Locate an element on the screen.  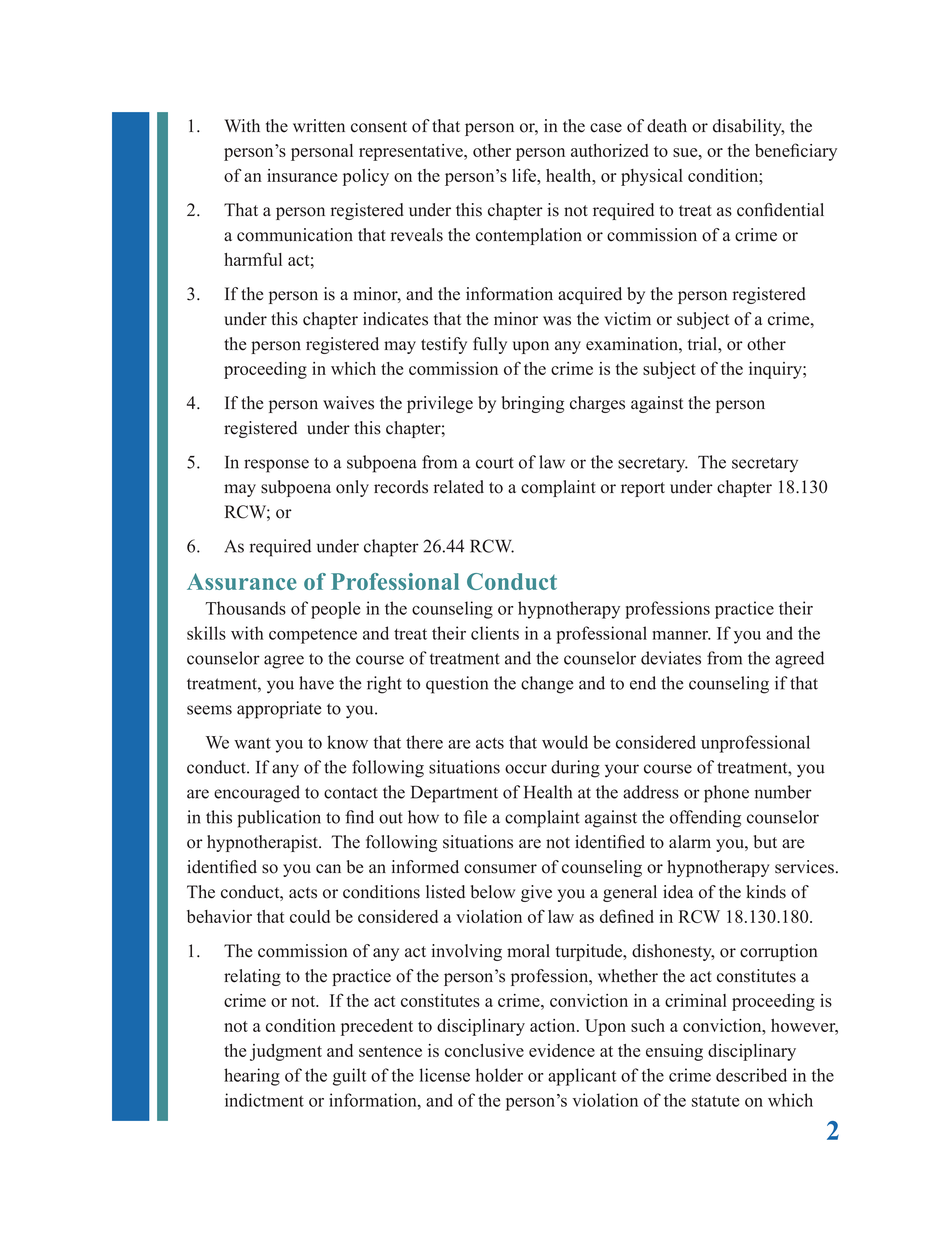
representative is located at coordinates (412, 152).
